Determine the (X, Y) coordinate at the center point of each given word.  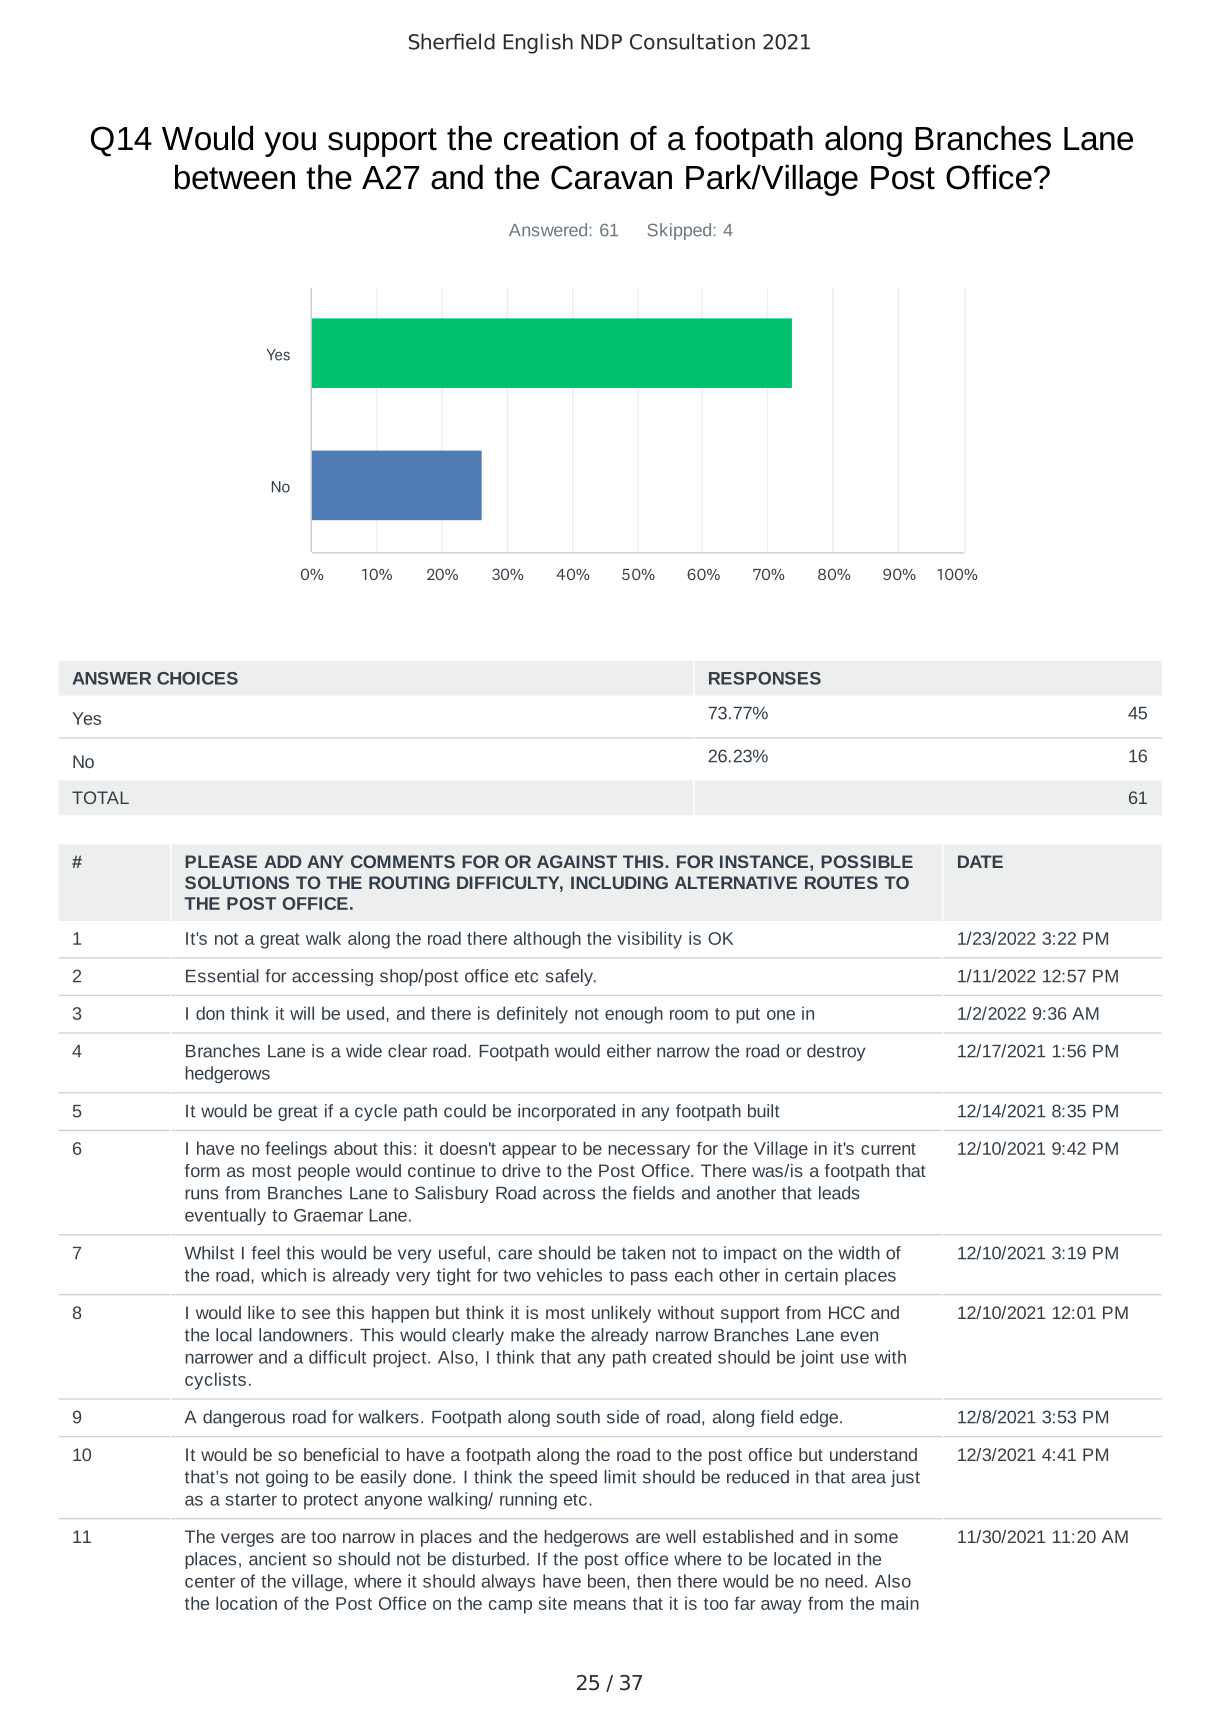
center (210, 1582)
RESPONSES (765, 678)
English (538, 43)
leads (839, 1193)
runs (201, 1194)
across (569, 1194)
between (235, 177)
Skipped (679, 231)
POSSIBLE (867, 861)
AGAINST (577, 861)
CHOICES (197, 678)
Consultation (692, 41)
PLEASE (221, 861)
